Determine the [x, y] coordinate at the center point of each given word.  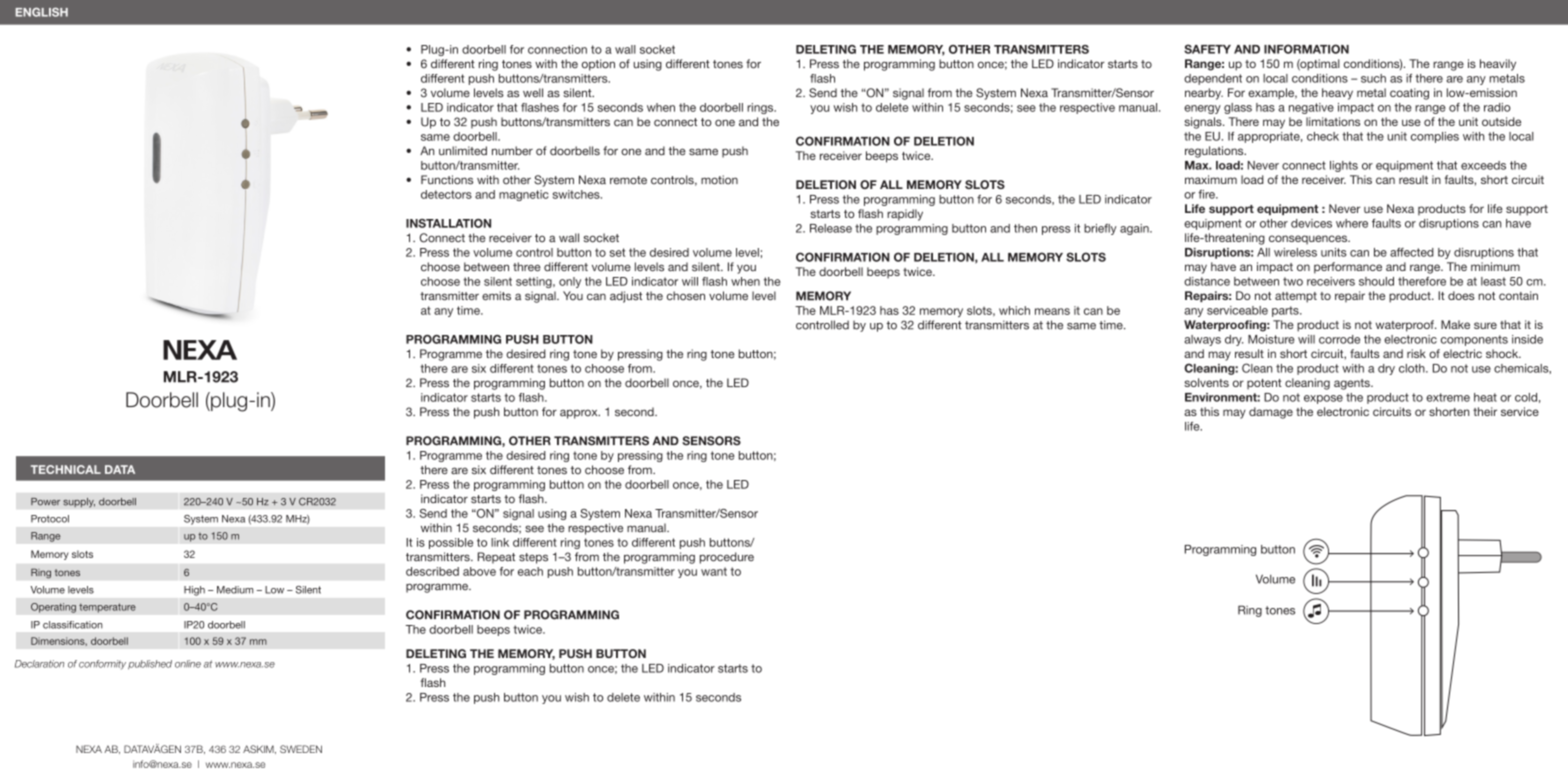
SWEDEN [301, 749]
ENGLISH [42, 12]
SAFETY [1207, 49]
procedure [727, 558]
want [714, 571]
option [598, 65]
